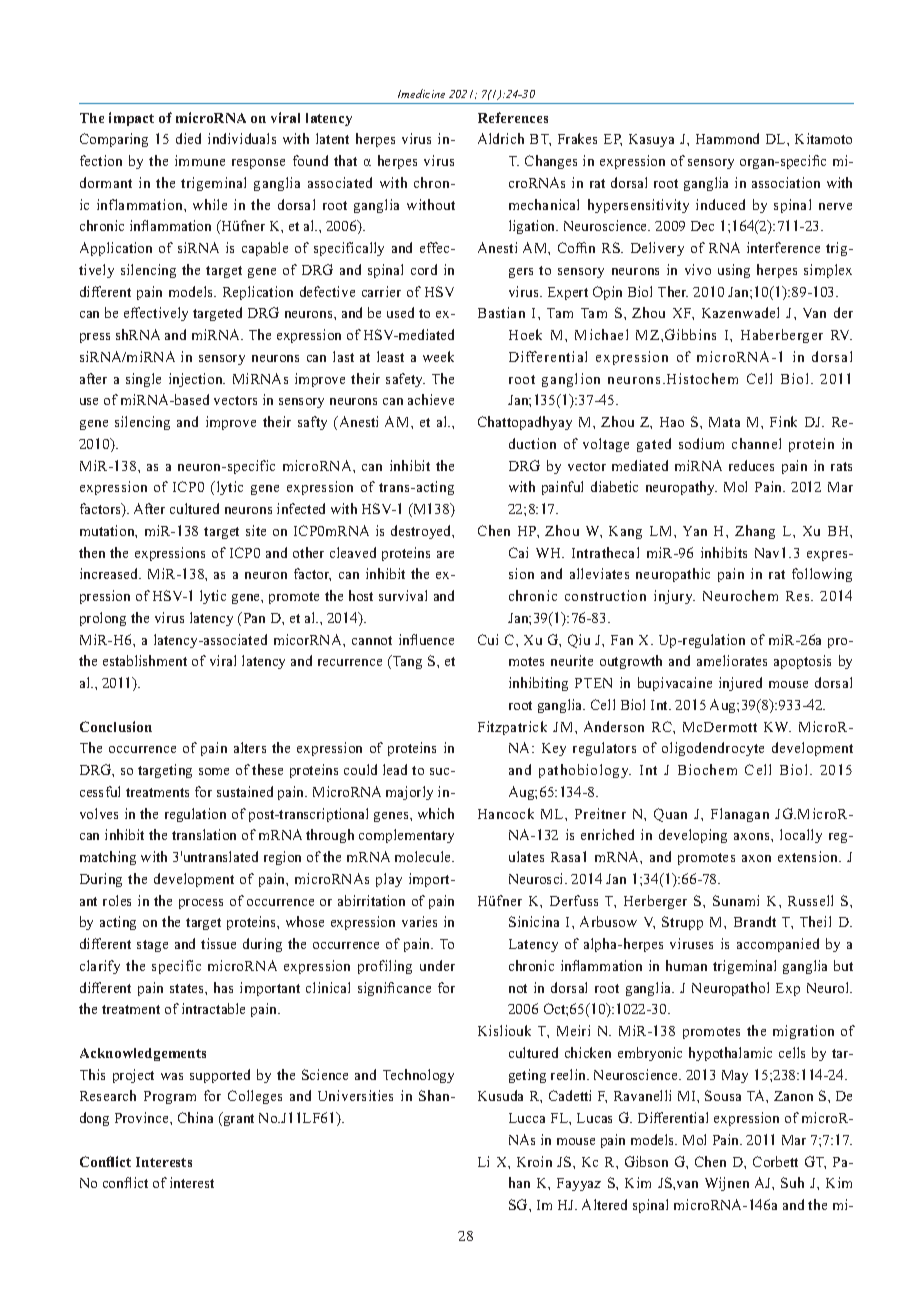  I want to click on died, so click(188, 138).
